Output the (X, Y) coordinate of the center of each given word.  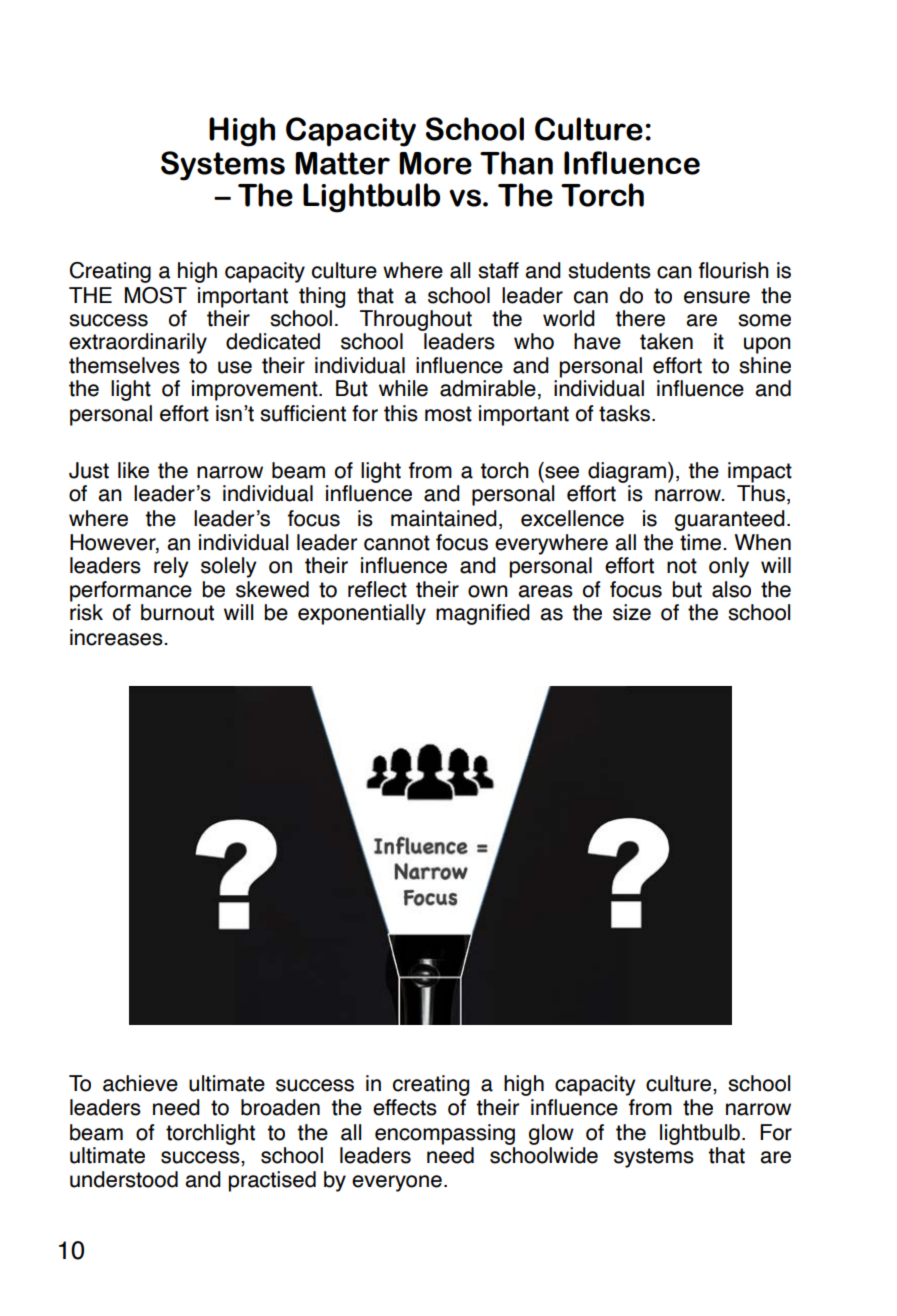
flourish (734, 270)
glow (551, 1134)
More (435, 163)
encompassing (445, 1134)
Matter (342, 163)
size (632, 612)
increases (117, 637)
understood (124, 1179)
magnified (483, 614)
